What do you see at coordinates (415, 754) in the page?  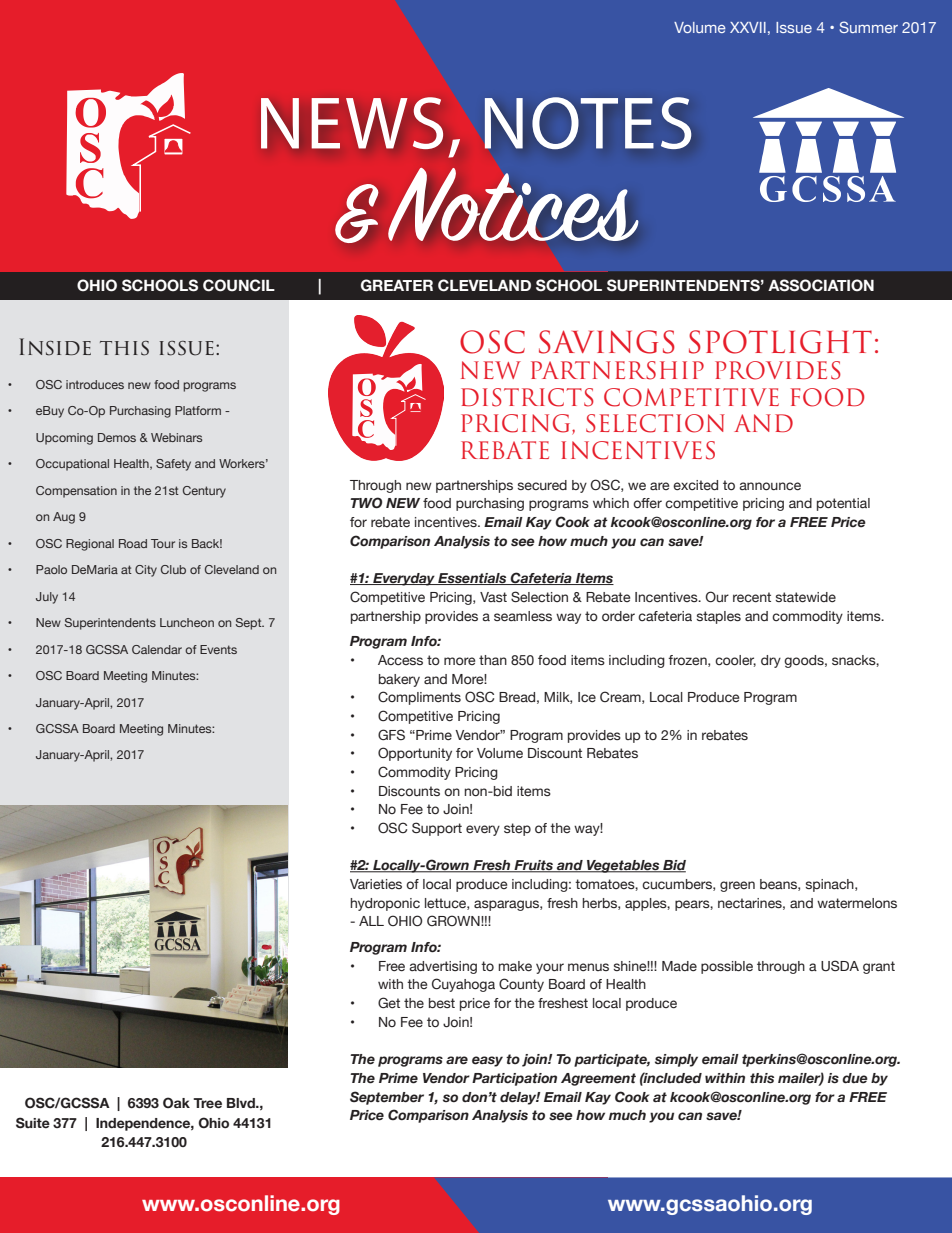 I see `Opportunity` at bounding box center [415, 754].
